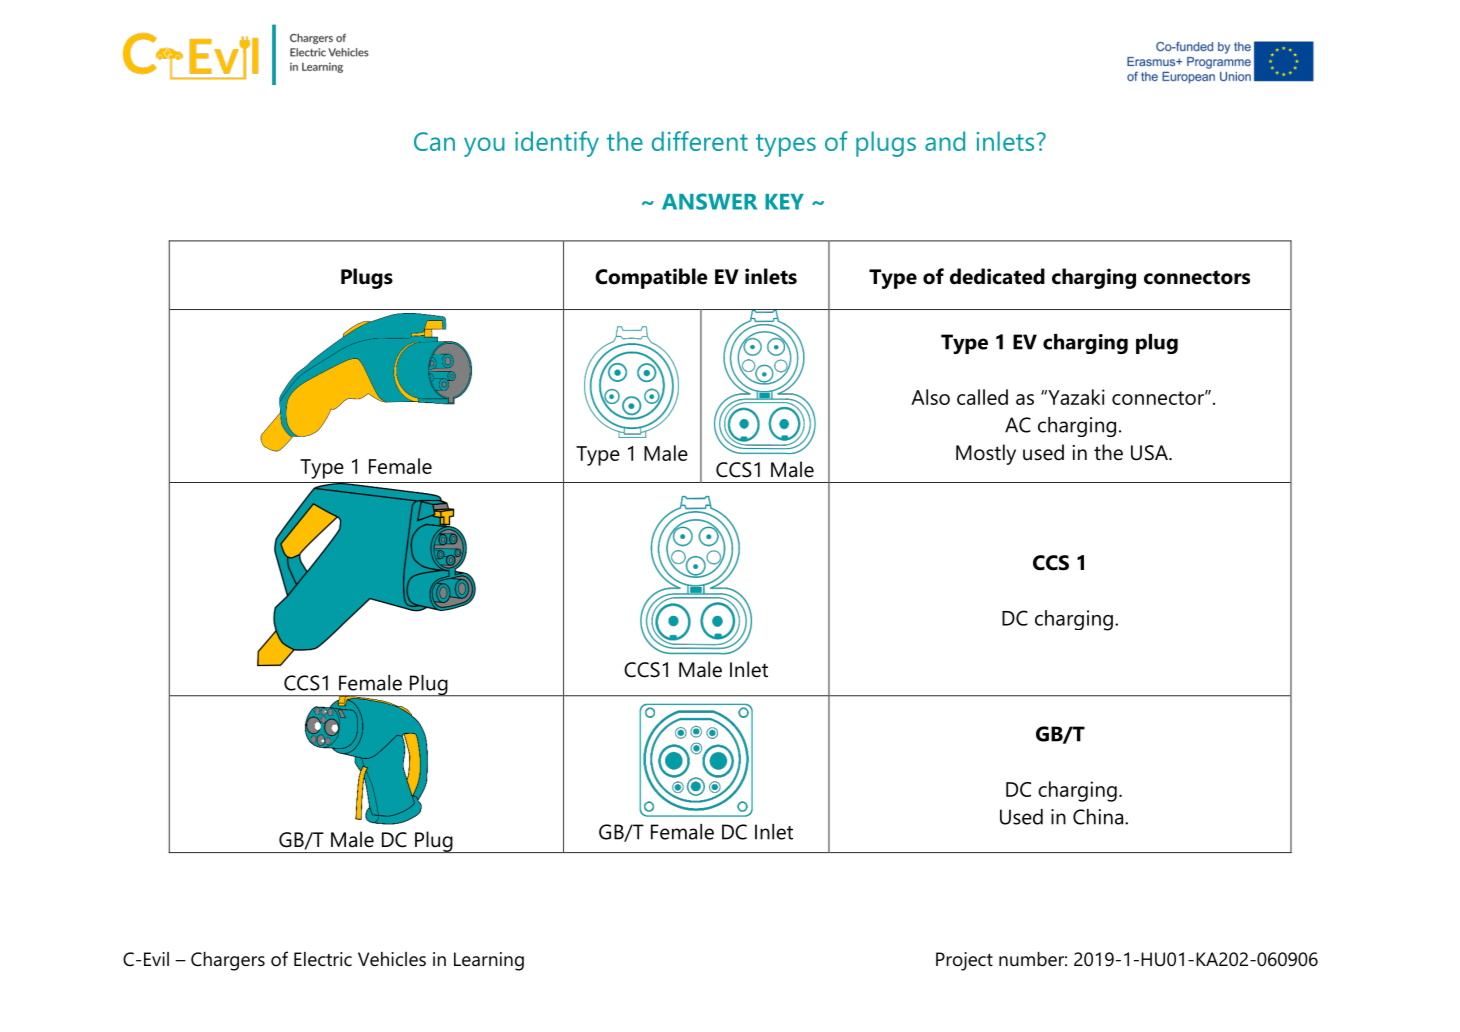  What do you see at coordinates (434, 141) in the image?
I see `Can` at bounding box center [434, 141].
